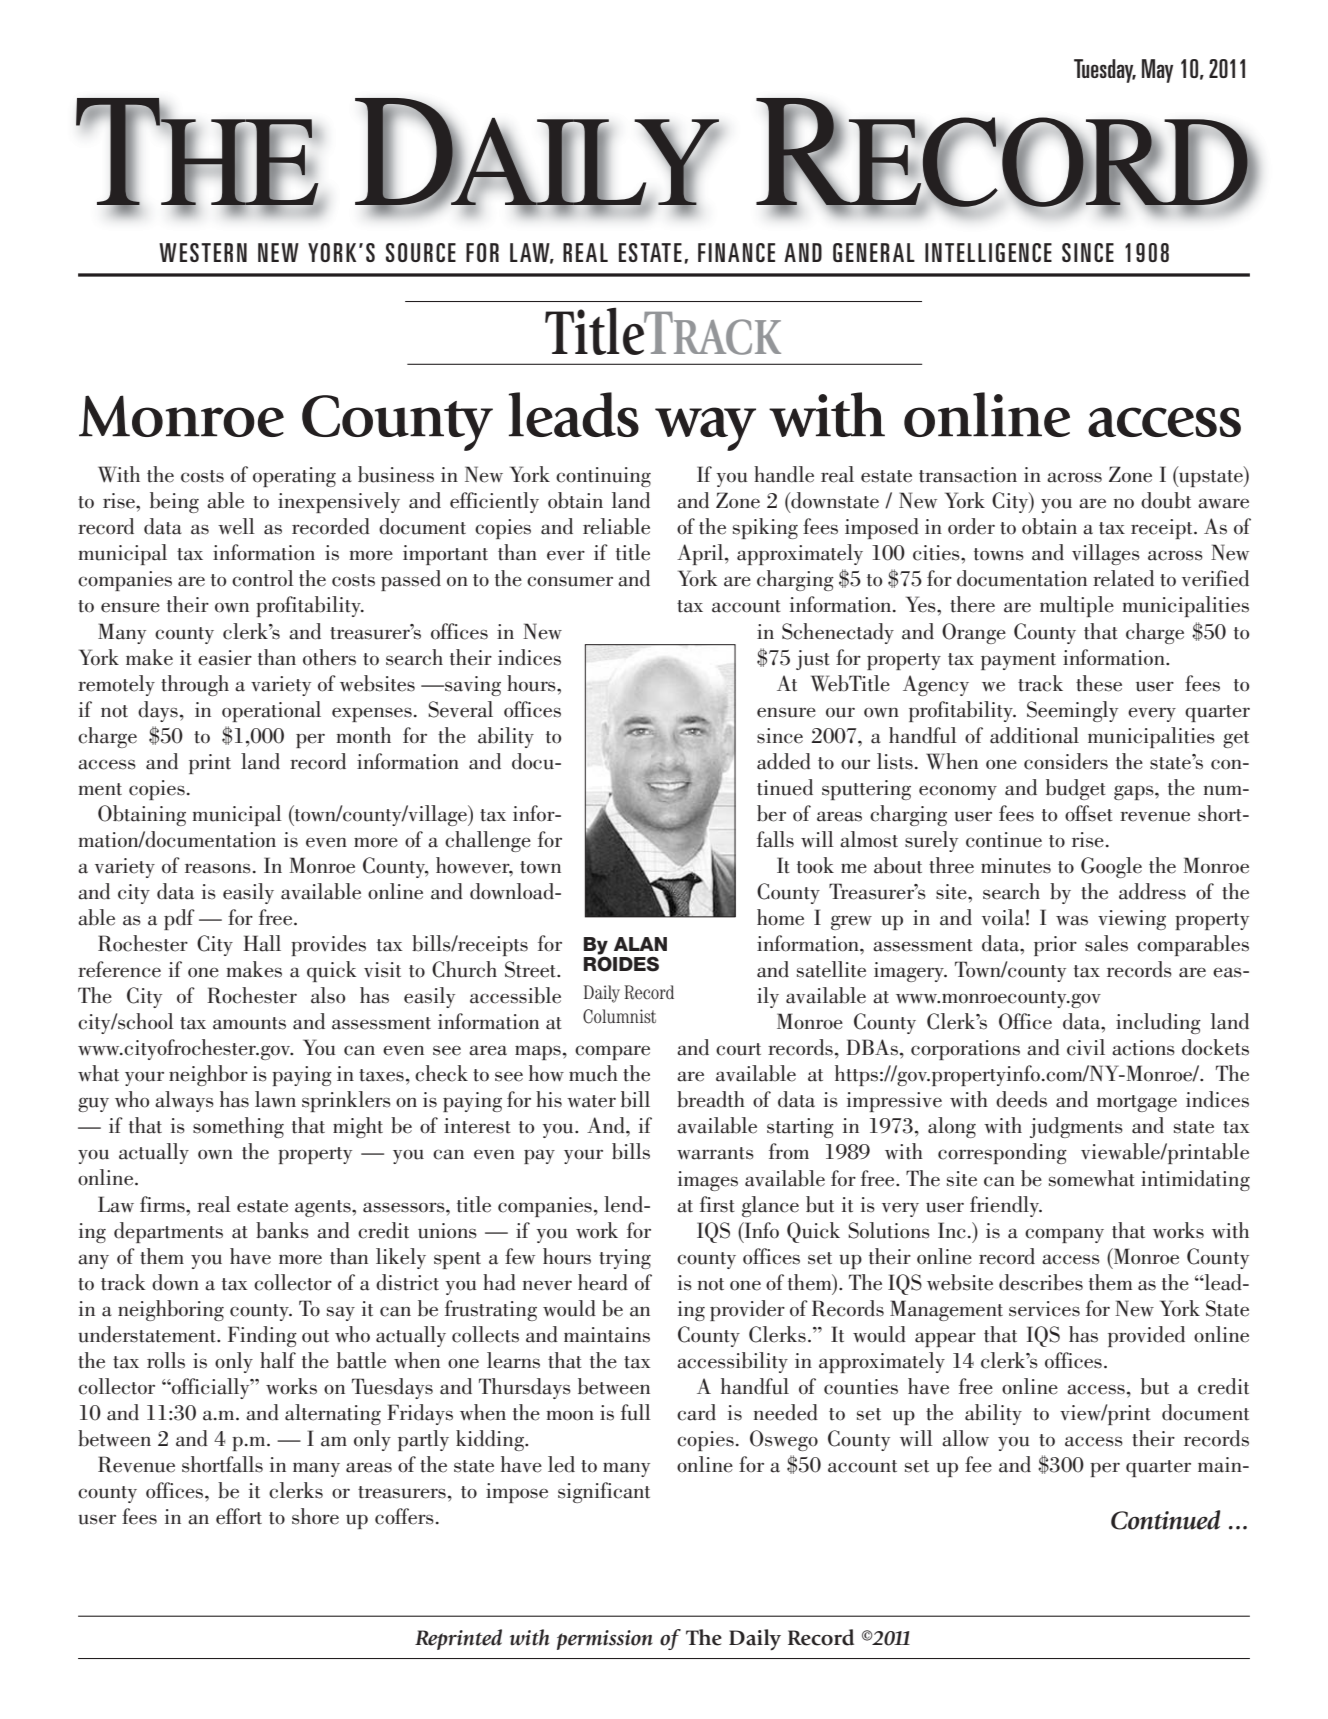  What do you see at coordinates (625, 1259) in the screenshot?
I see `trying` at bounding box center [625, 1259].
